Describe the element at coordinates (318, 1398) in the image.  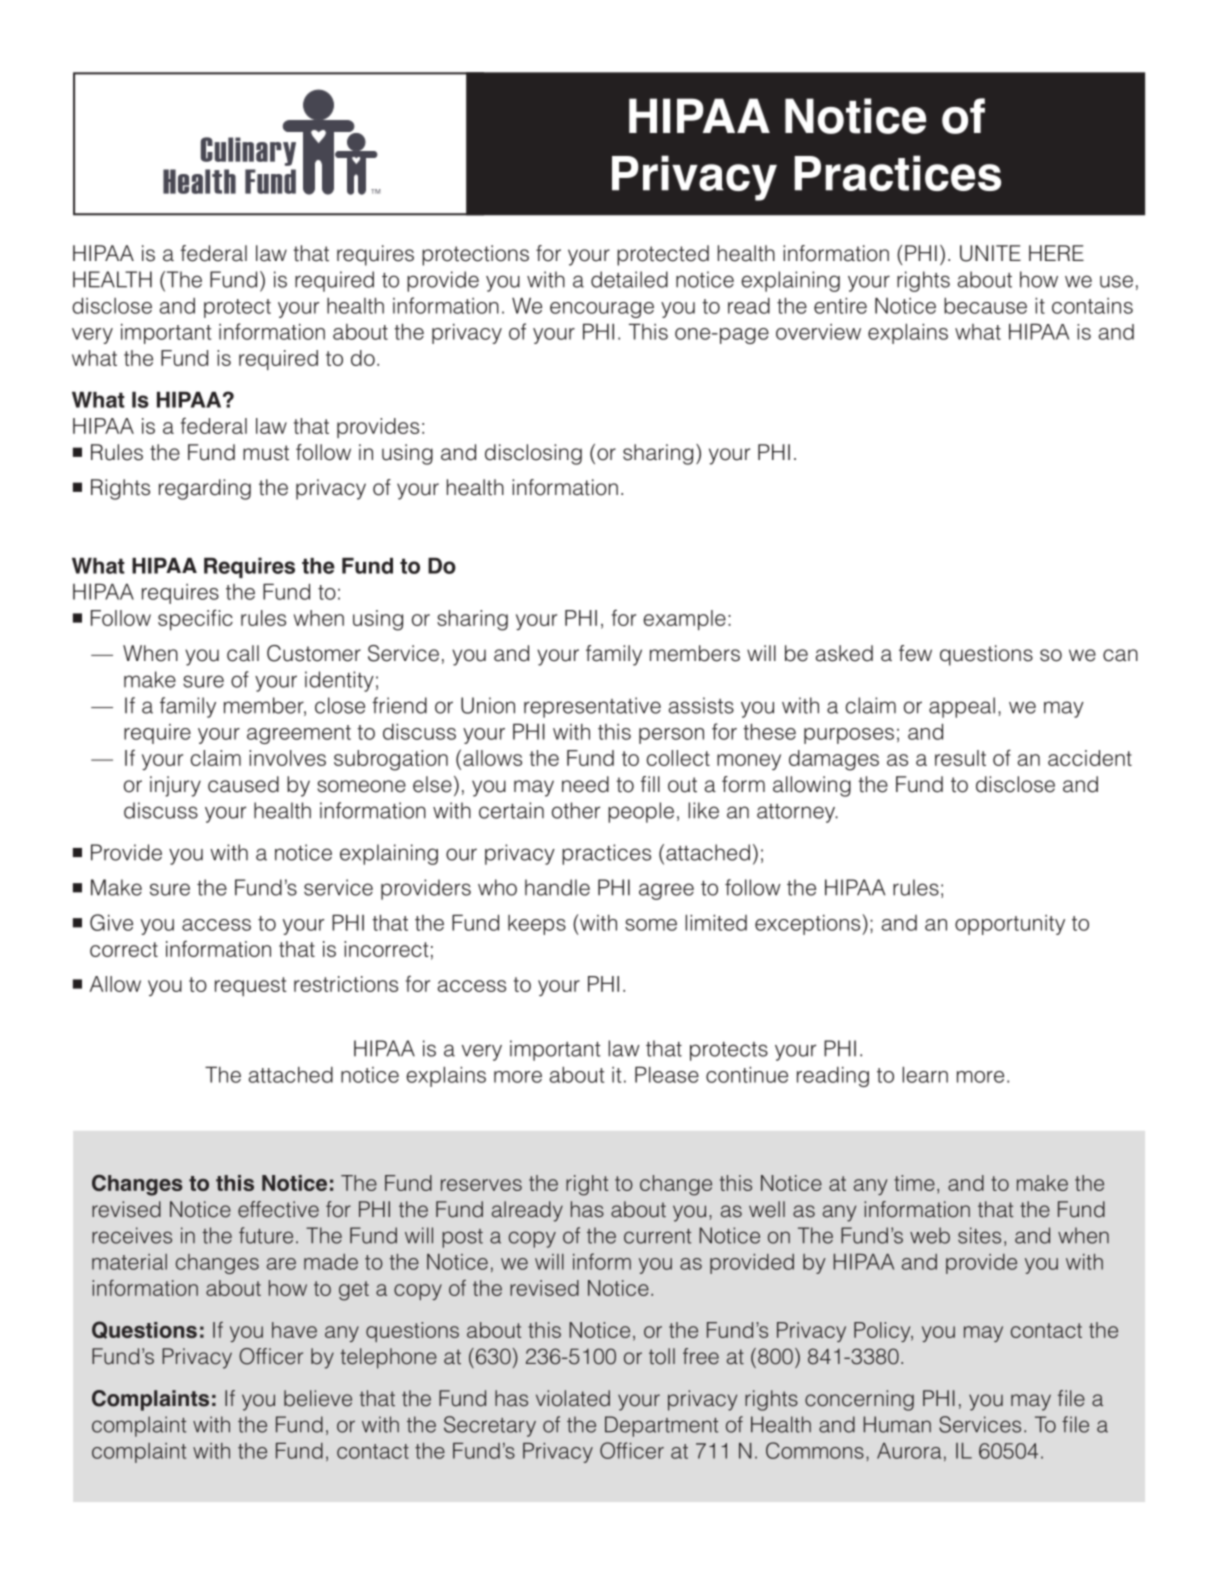
I see `believe` at that location.
